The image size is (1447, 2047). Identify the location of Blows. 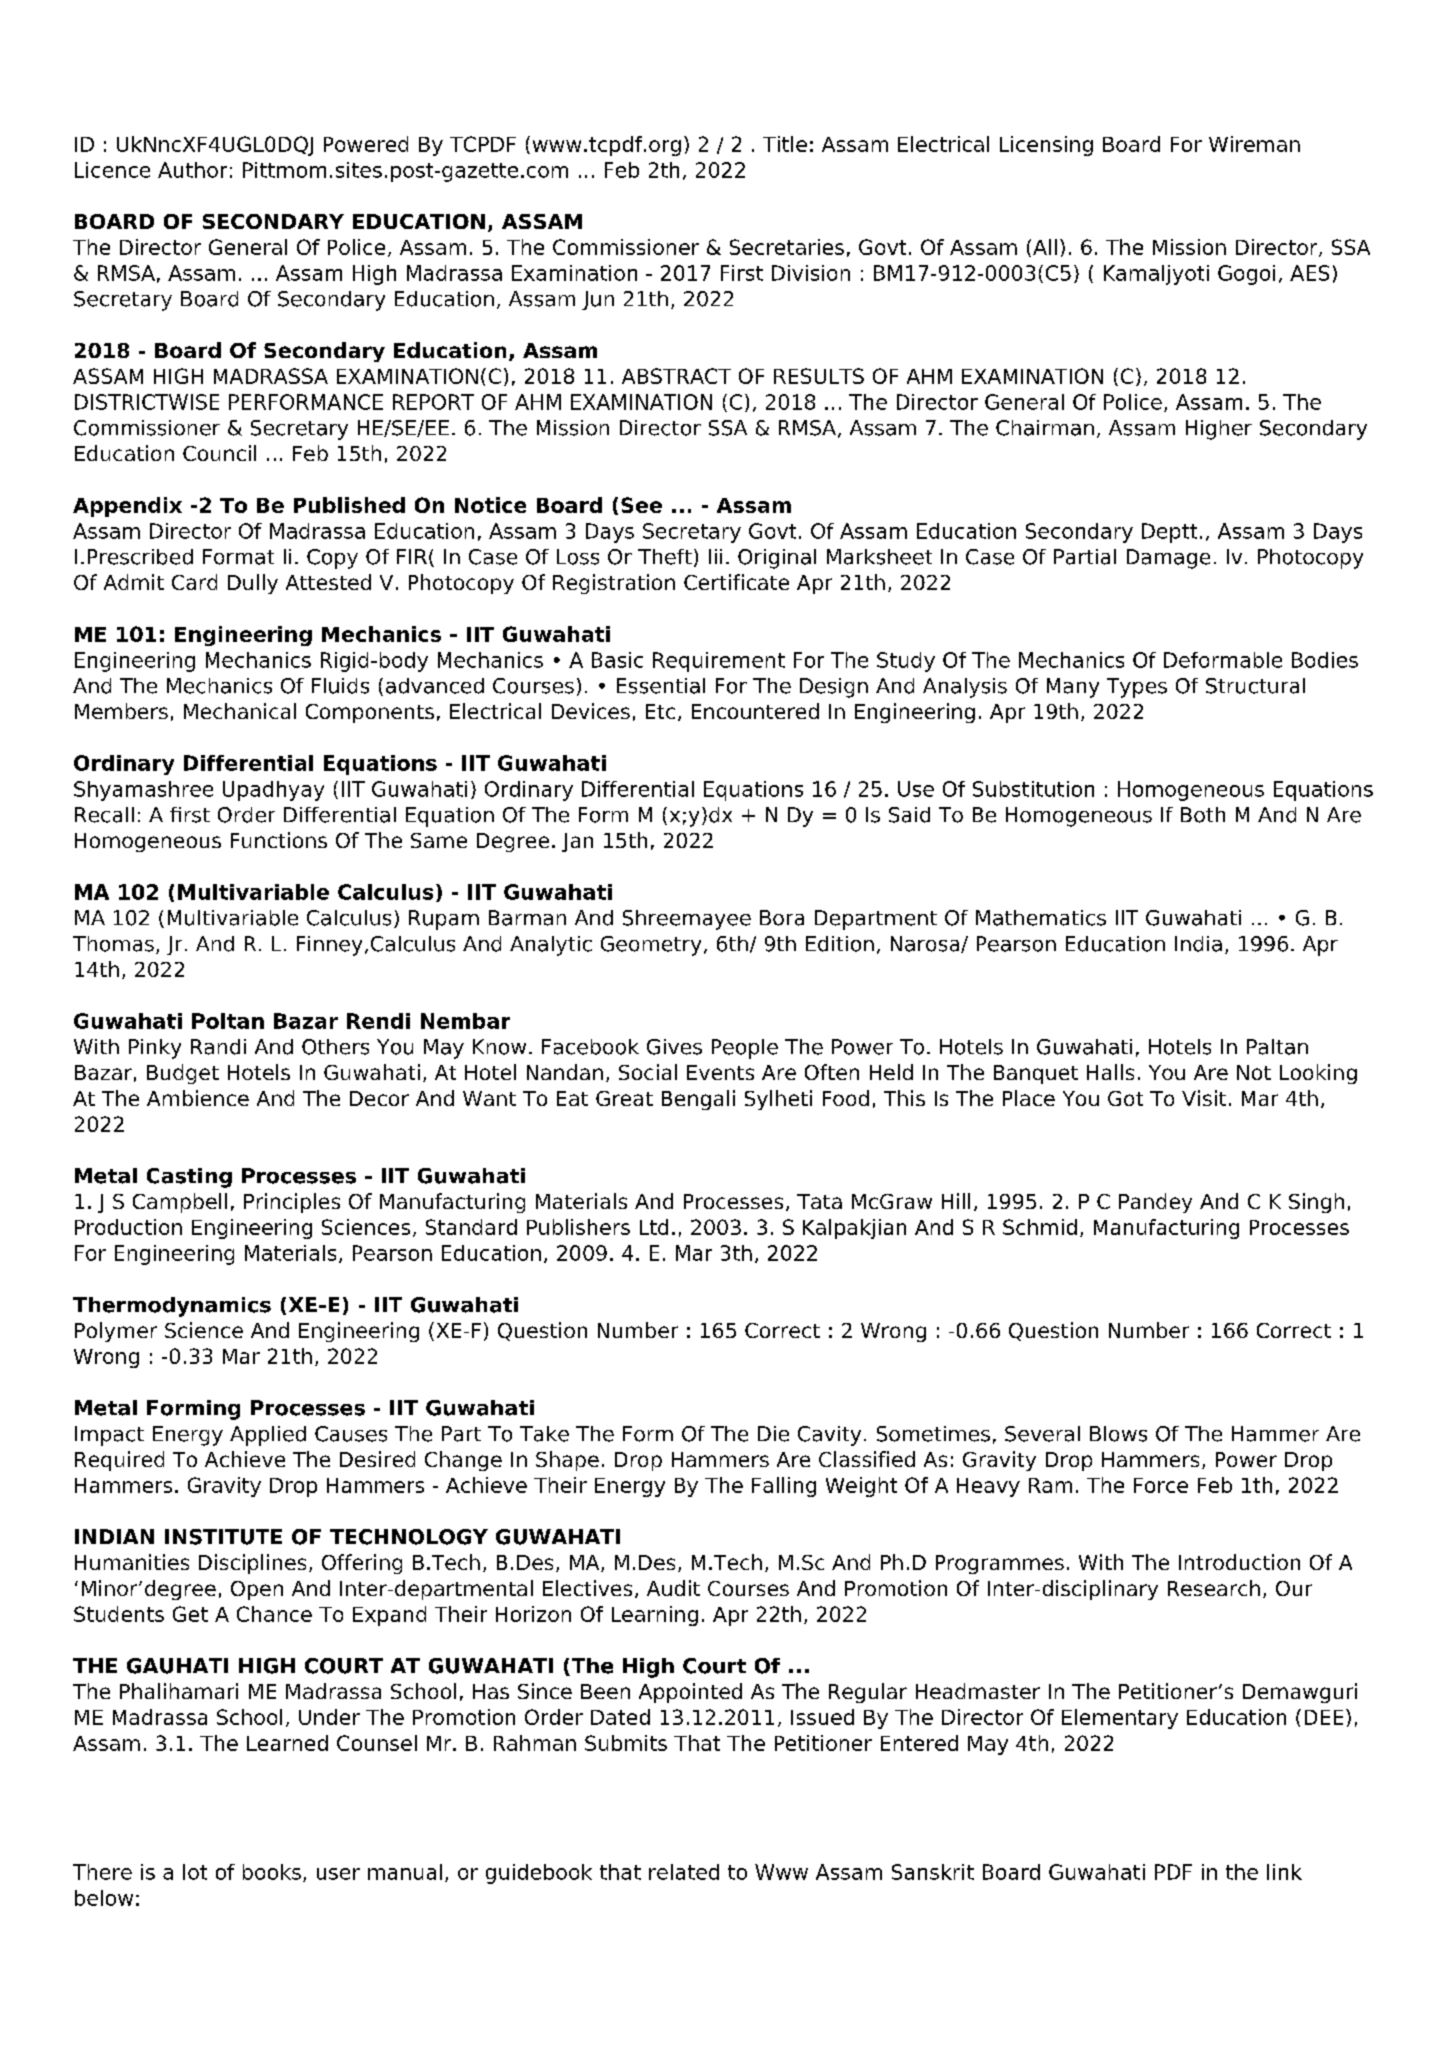
(1118, 1434).
